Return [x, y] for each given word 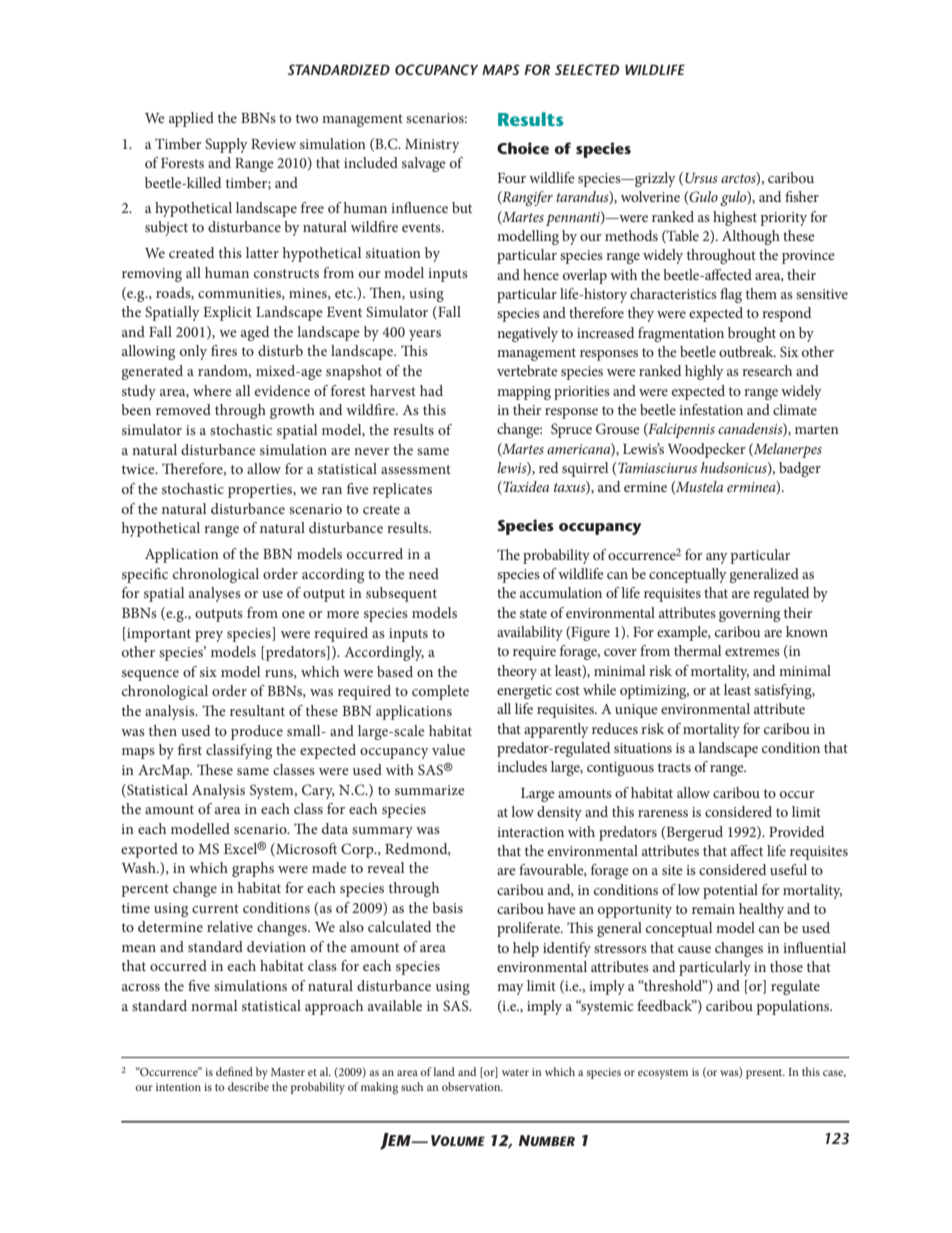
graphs [253, 869]
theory [517, 672]
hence [541, 274]
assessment [416, 469]
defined [234, 1071]
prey [209, 636]
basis [447, 907]
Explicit [227, 313]
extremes [752, 651]
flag [731, 295]
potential [730, 891]
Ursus [701, 178]
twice [139, 469]
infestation [711, 409]
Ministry [432, 146]
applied [191, 119]
